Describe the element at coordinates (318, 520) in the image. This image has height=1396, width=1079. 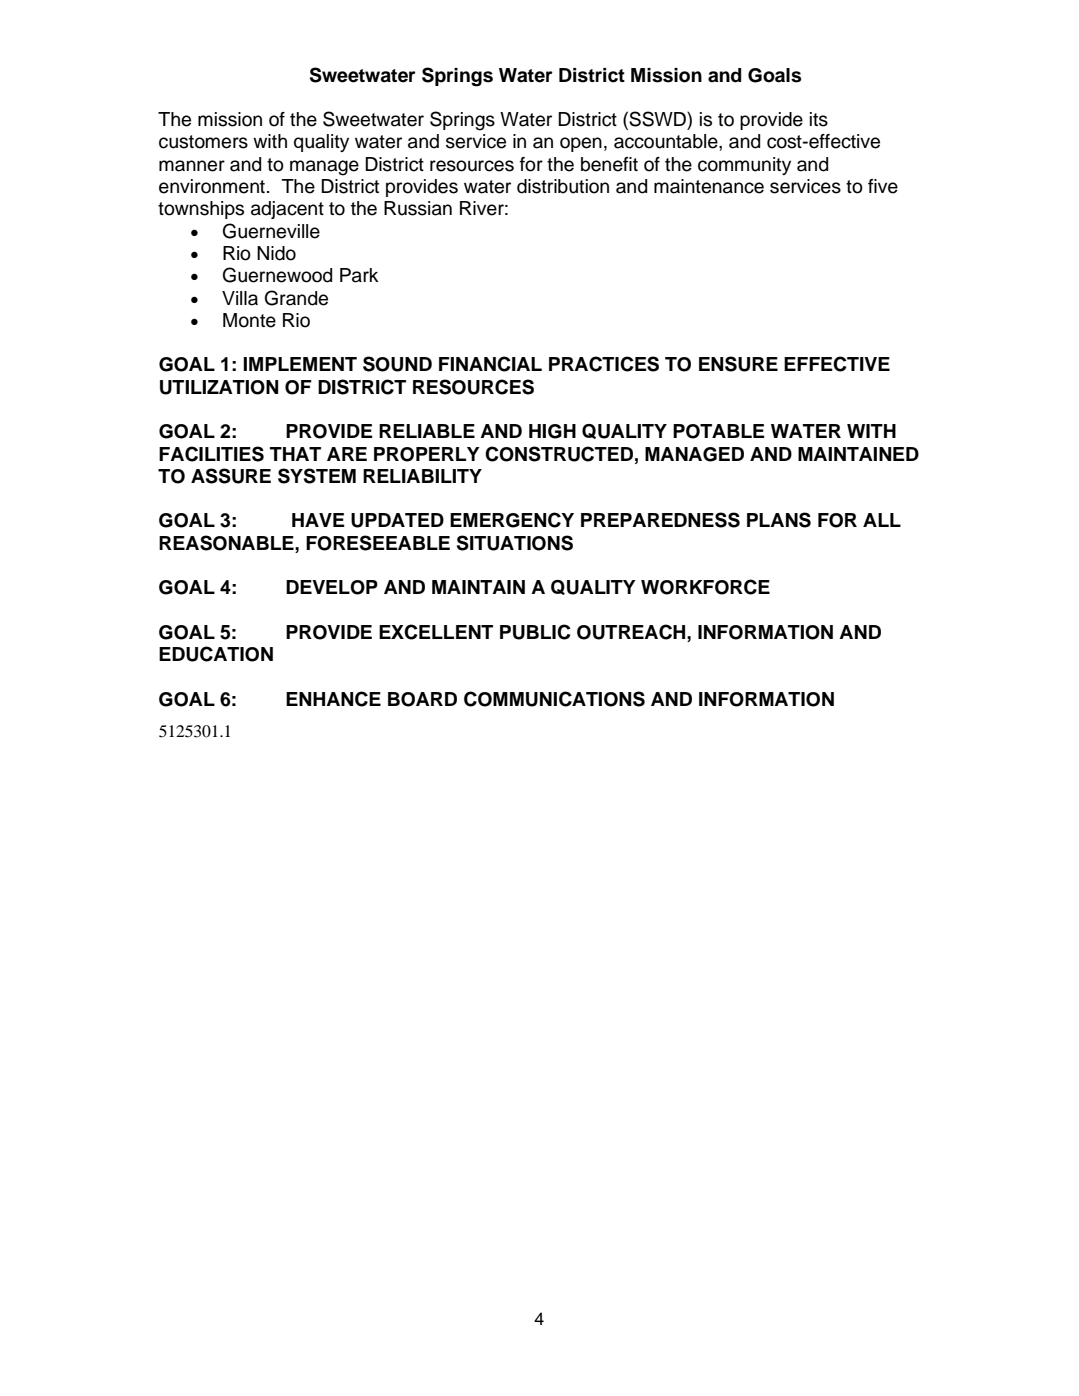
I see `HAVE` at that location.
